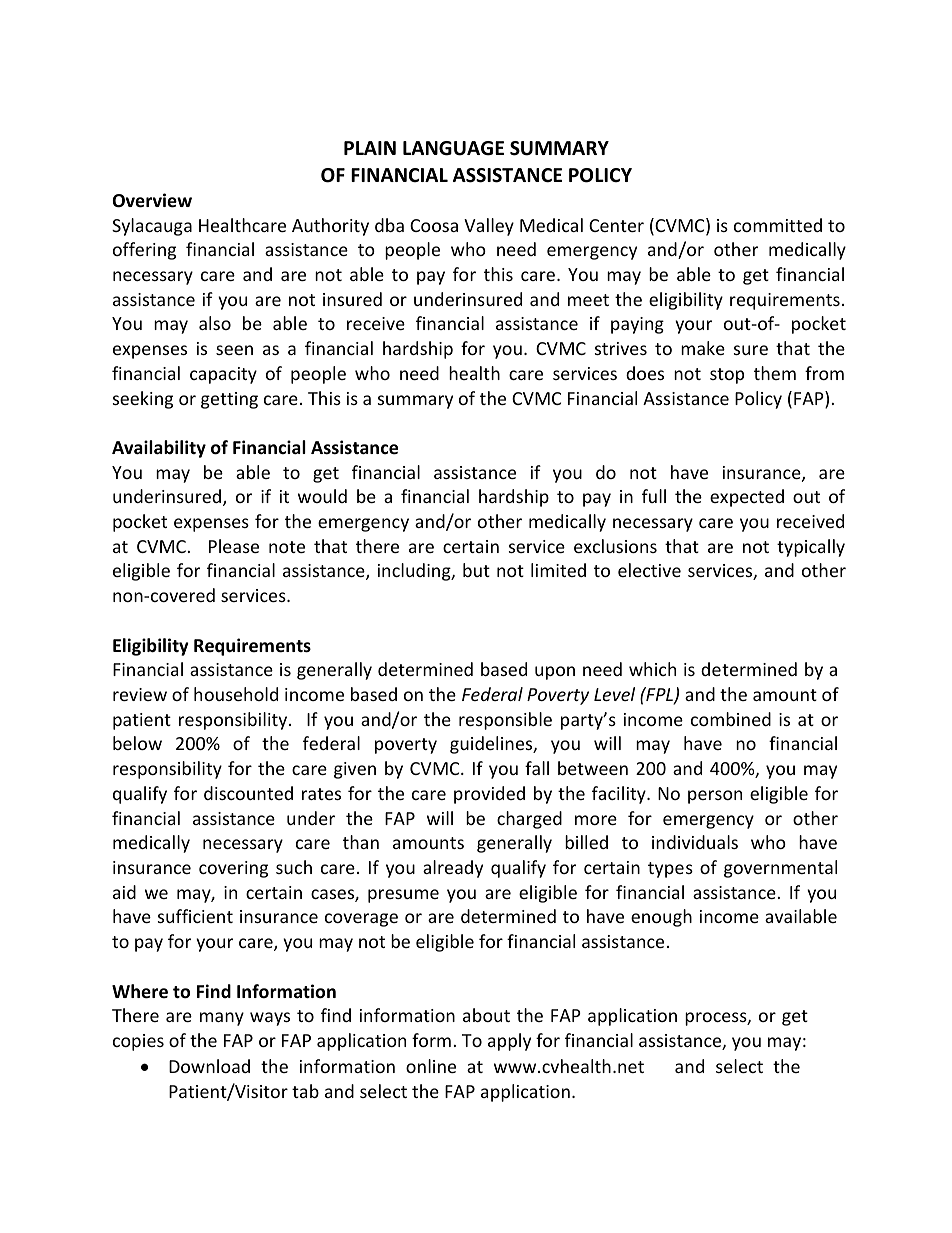 The image size is (952, 1233). I want to click on already, so click(453, 869).
